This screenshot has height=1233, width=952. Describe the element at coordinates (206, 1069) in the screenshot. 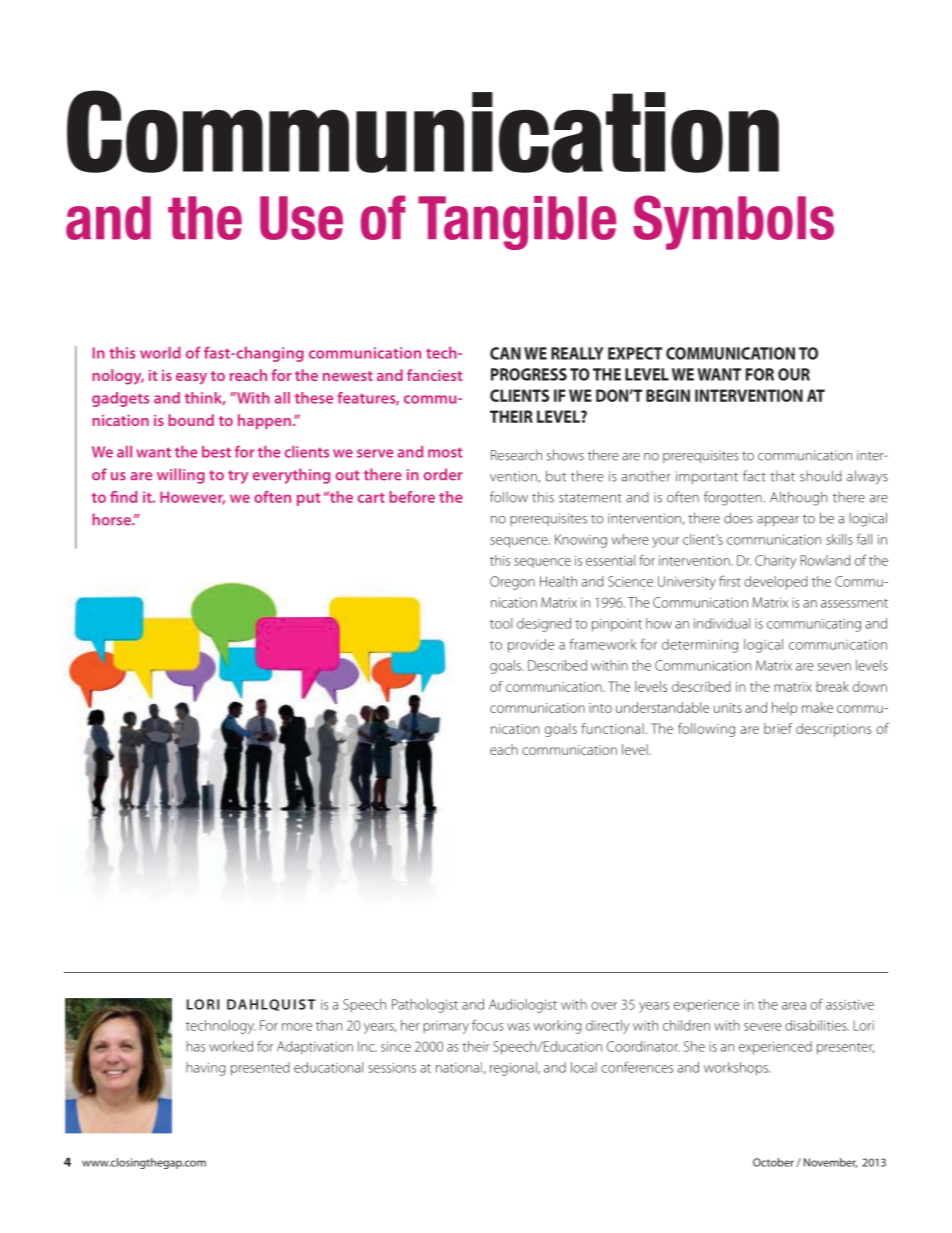

I see `having` at that location.
